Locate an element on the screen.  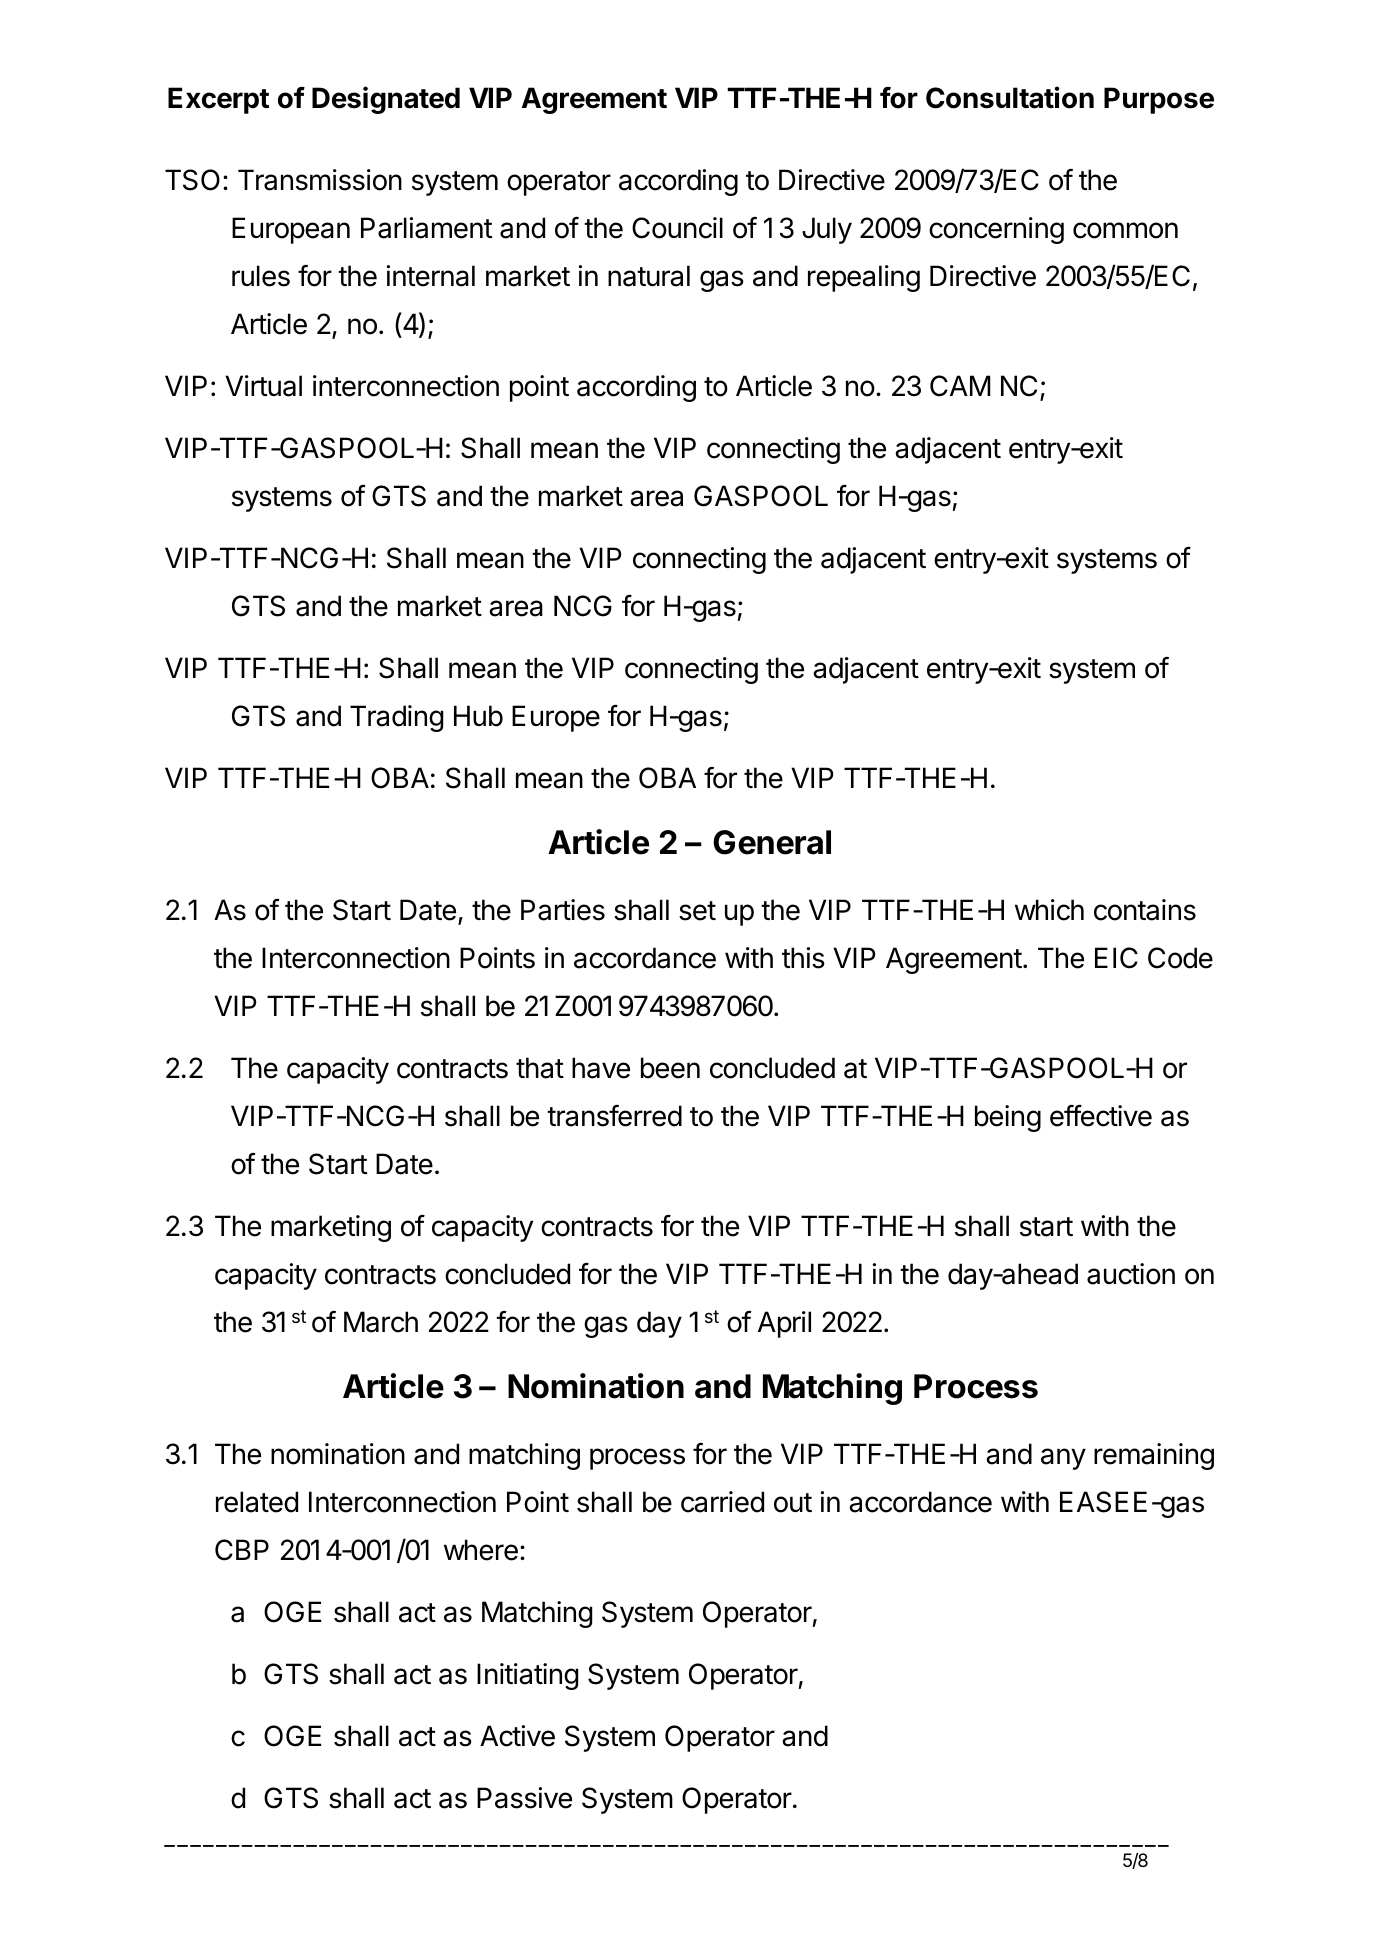
Parties is located at coordinates (563, 910).
